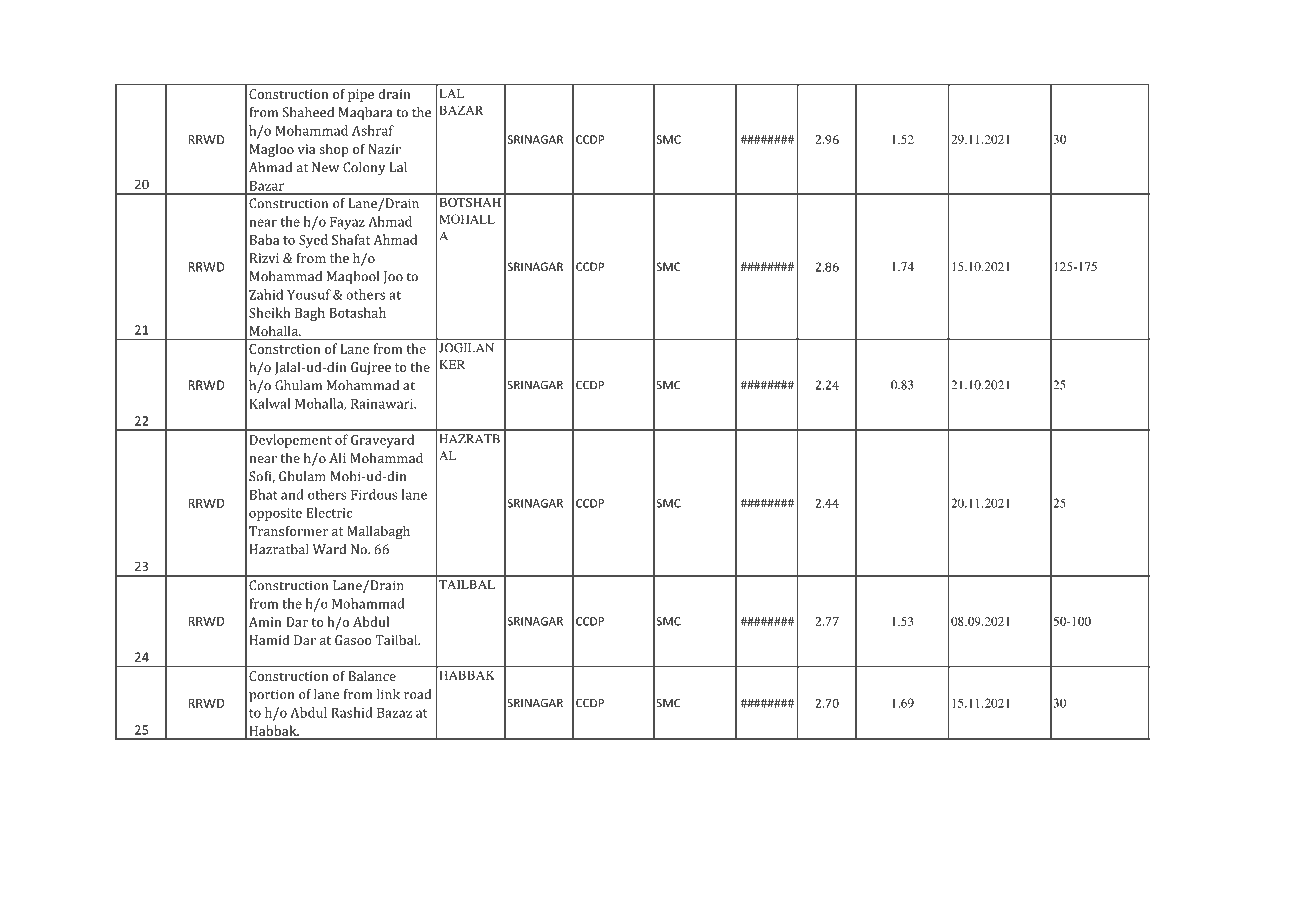 This screenshot has height=924, width=1308. I want to click on Sheikh, so click(269, 312).
